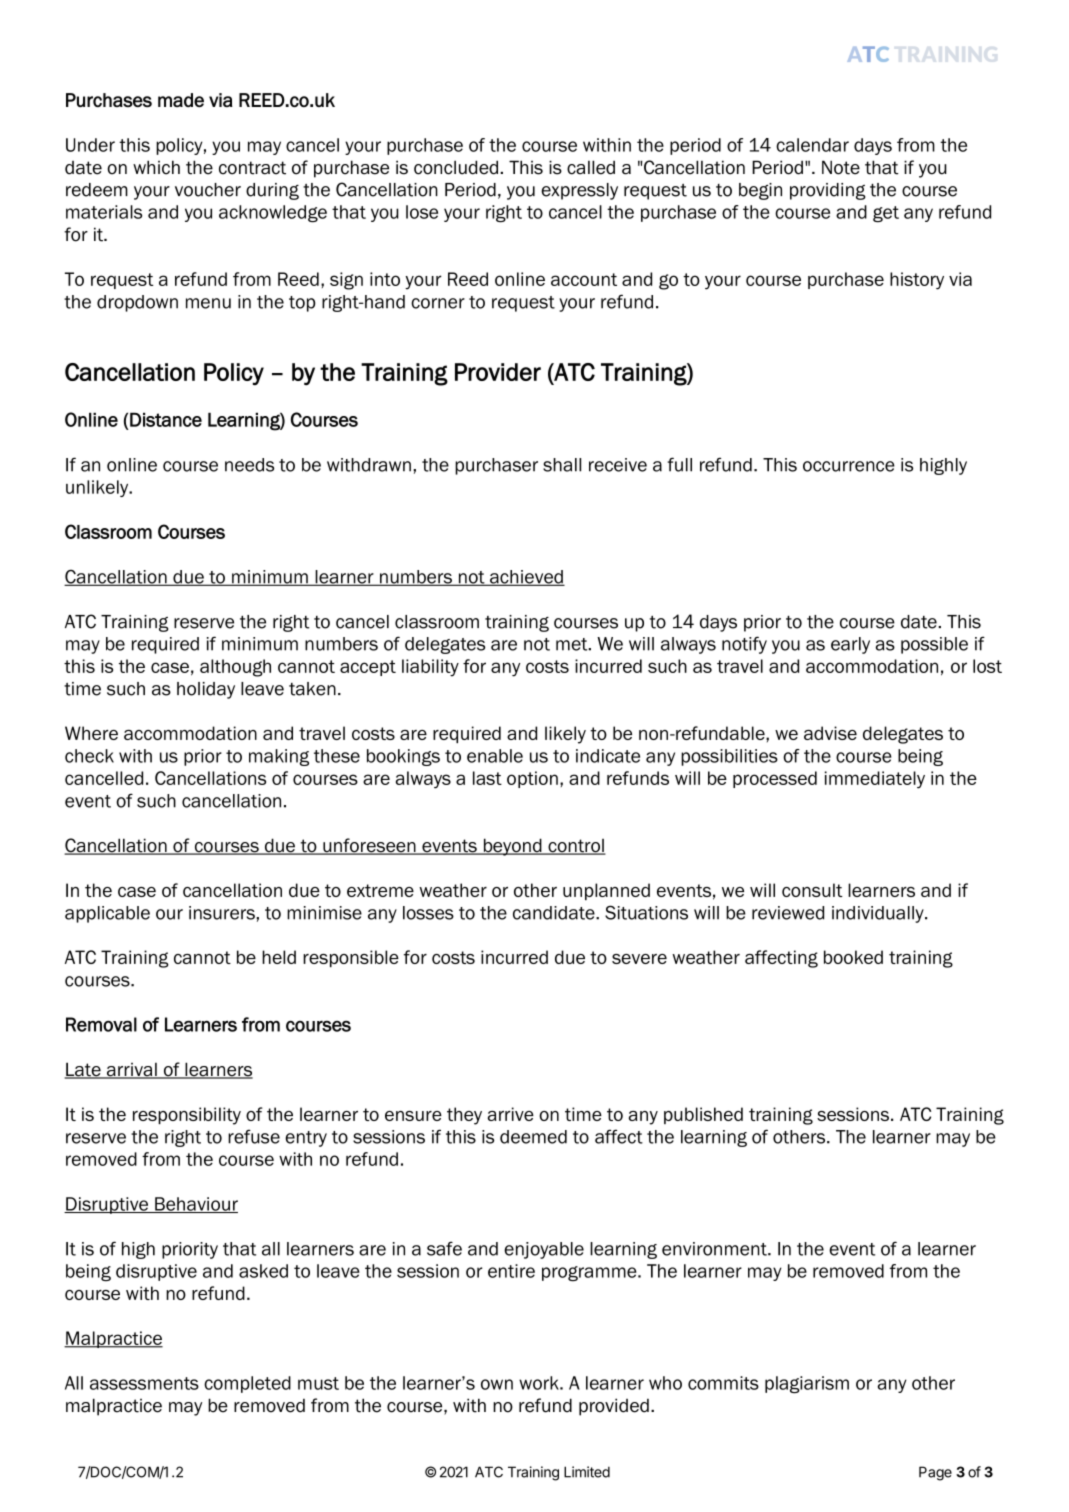  Describe the element at coordinates (879, 914) in the page. I see `individually` at that location.
